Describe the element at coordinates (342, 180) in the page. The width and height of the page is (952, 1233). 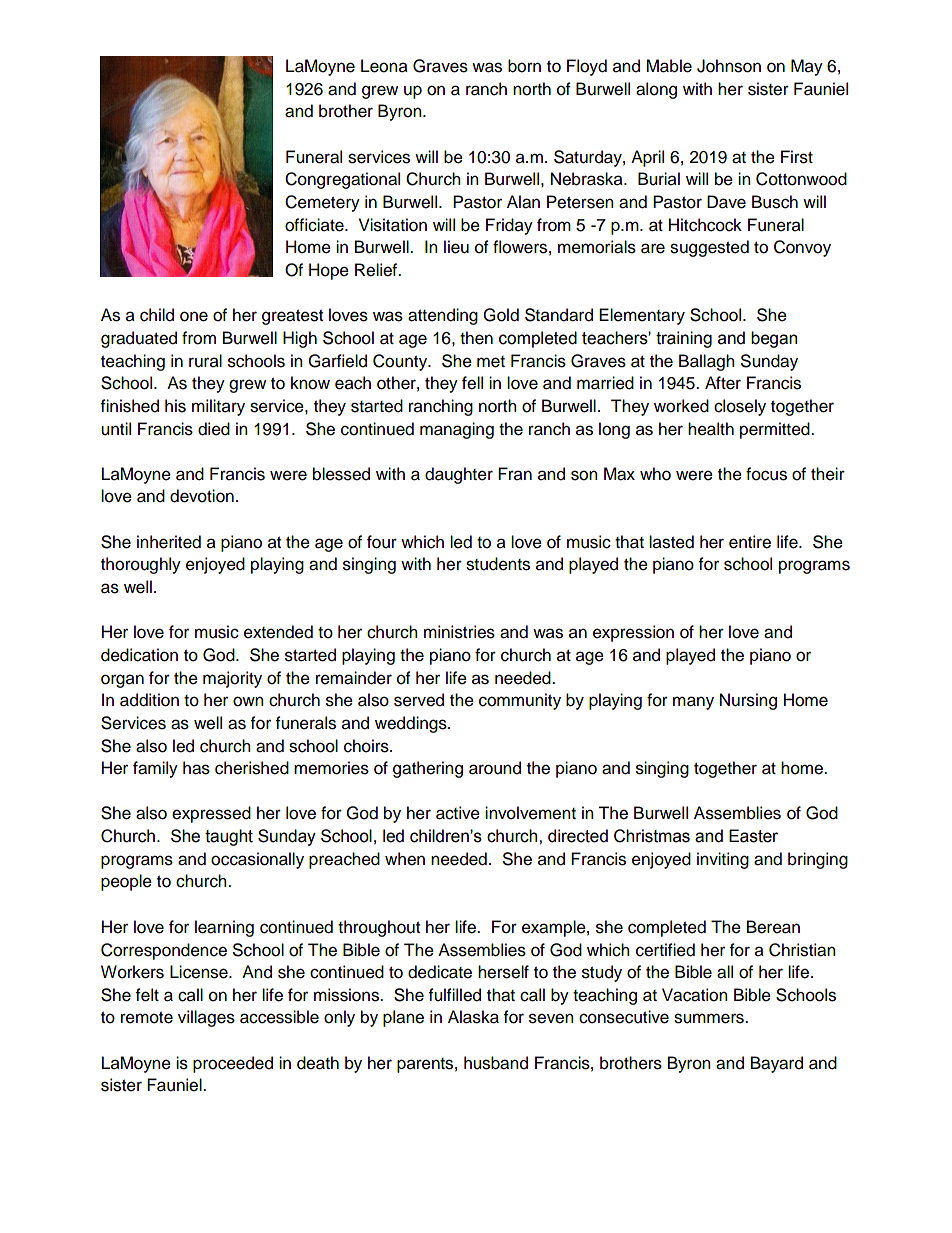
I see `Congregational` at that location.
